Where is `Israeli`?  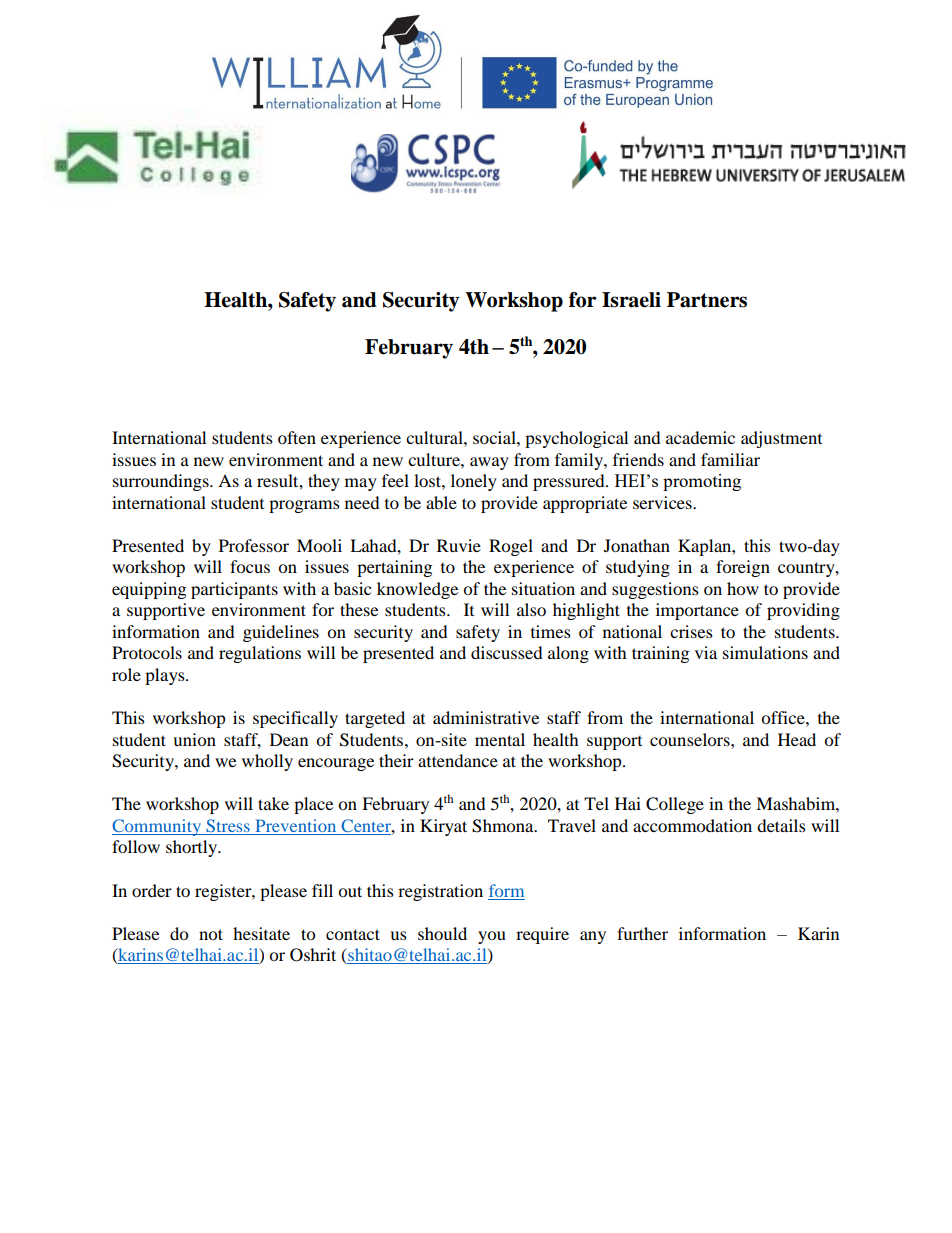 Israeli is located at coordinates (631, 300).
